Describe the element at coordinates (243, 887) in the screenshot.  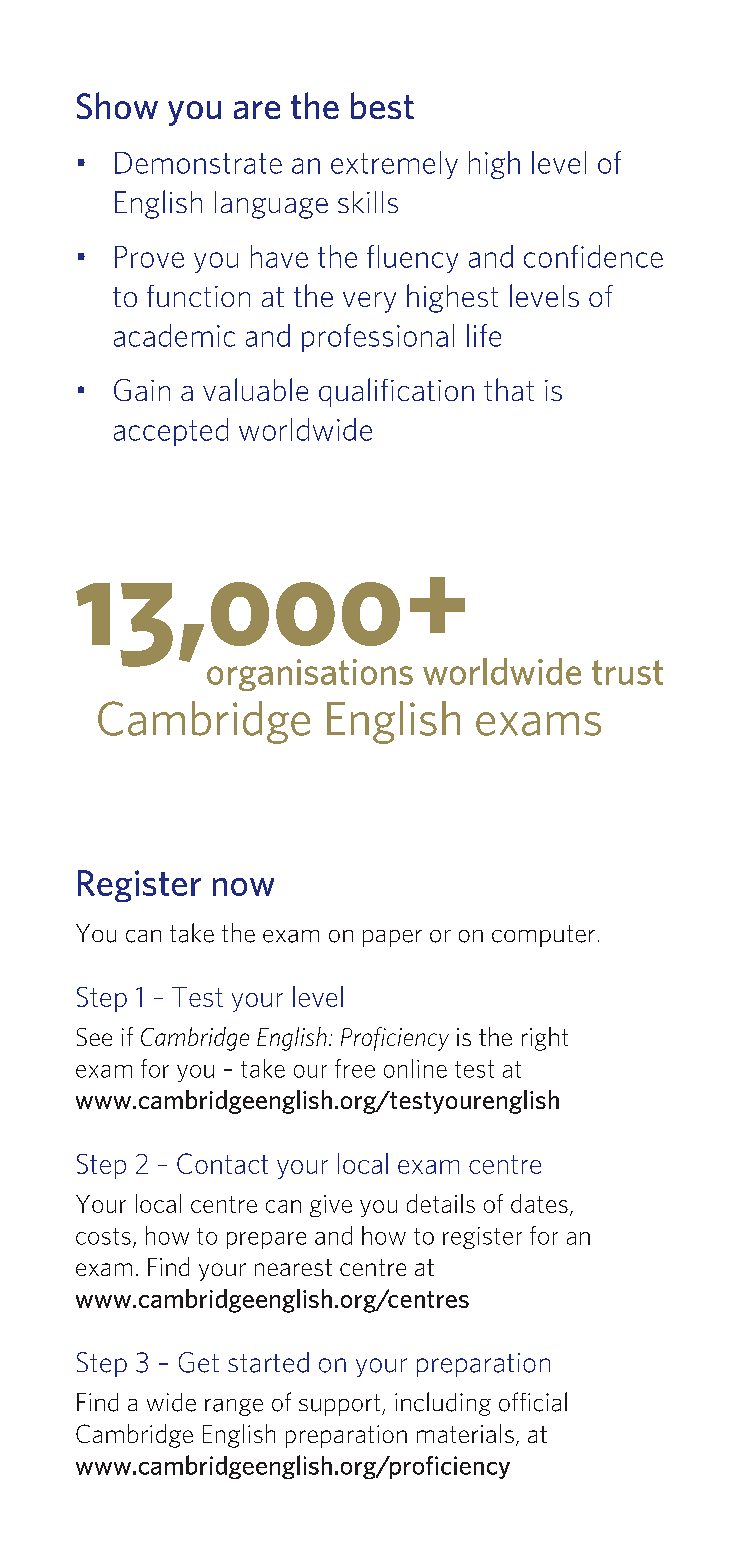
I see `now` at that location.
